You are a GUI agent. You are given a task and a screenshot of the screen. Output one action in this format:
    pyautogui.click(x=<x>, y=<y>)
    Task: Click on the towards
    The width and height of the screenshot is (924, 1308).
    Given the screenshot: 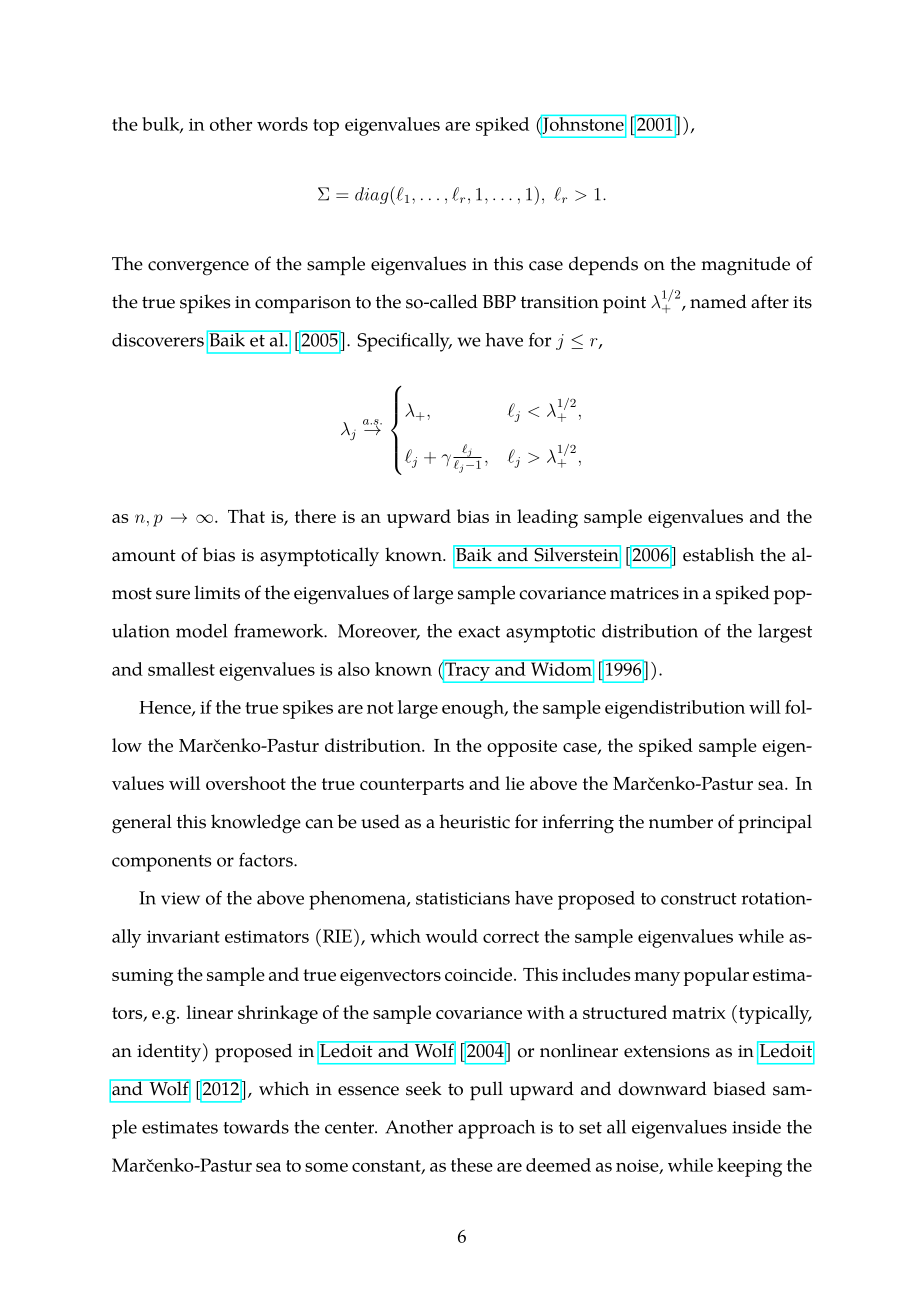 What is the action you would take?
    pyautogui.click(x=256, y=1127)
